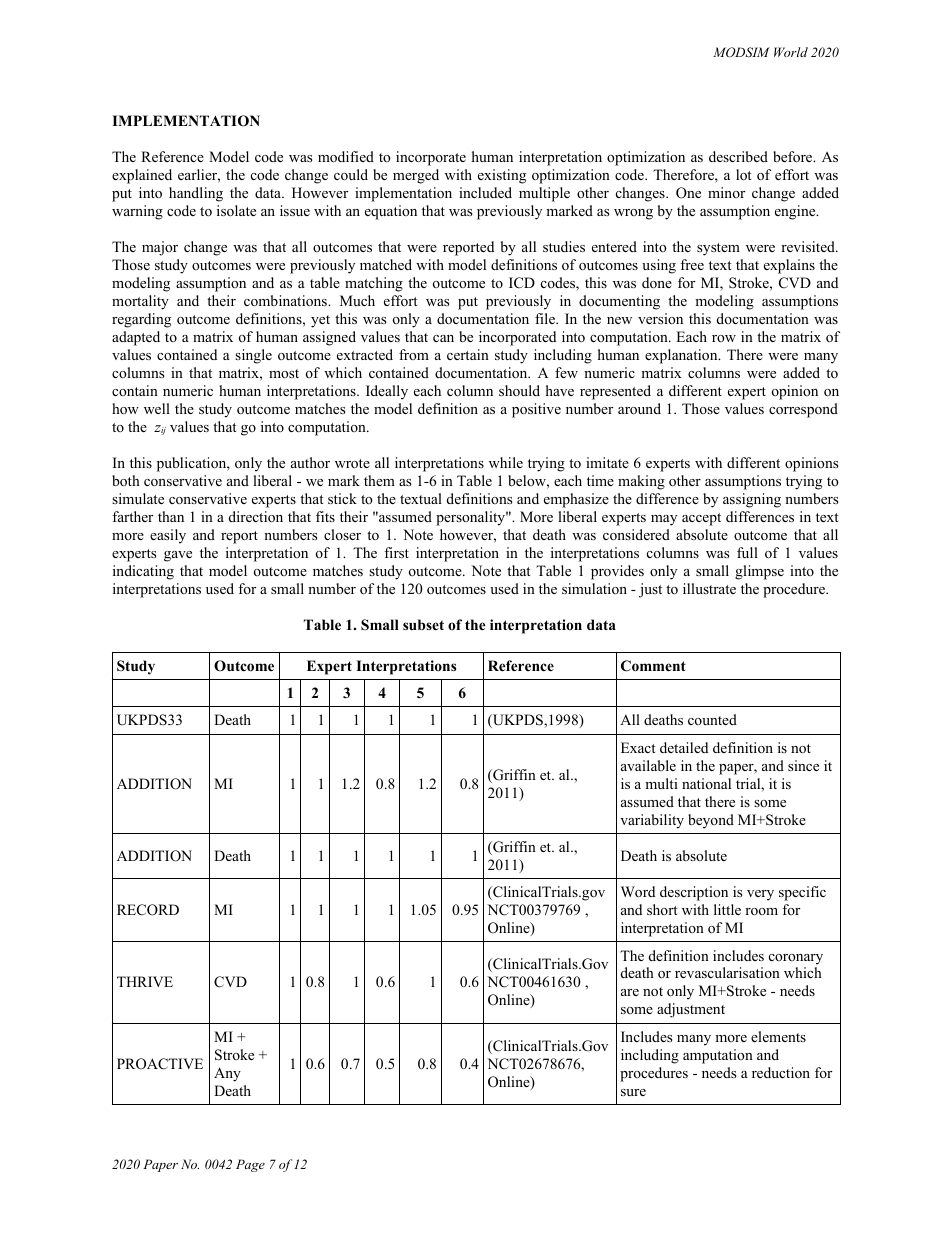 The height and width of the image is (1233, 952). Describe the element at coordinates (506, 462) in the image. I see `while` at that location.
